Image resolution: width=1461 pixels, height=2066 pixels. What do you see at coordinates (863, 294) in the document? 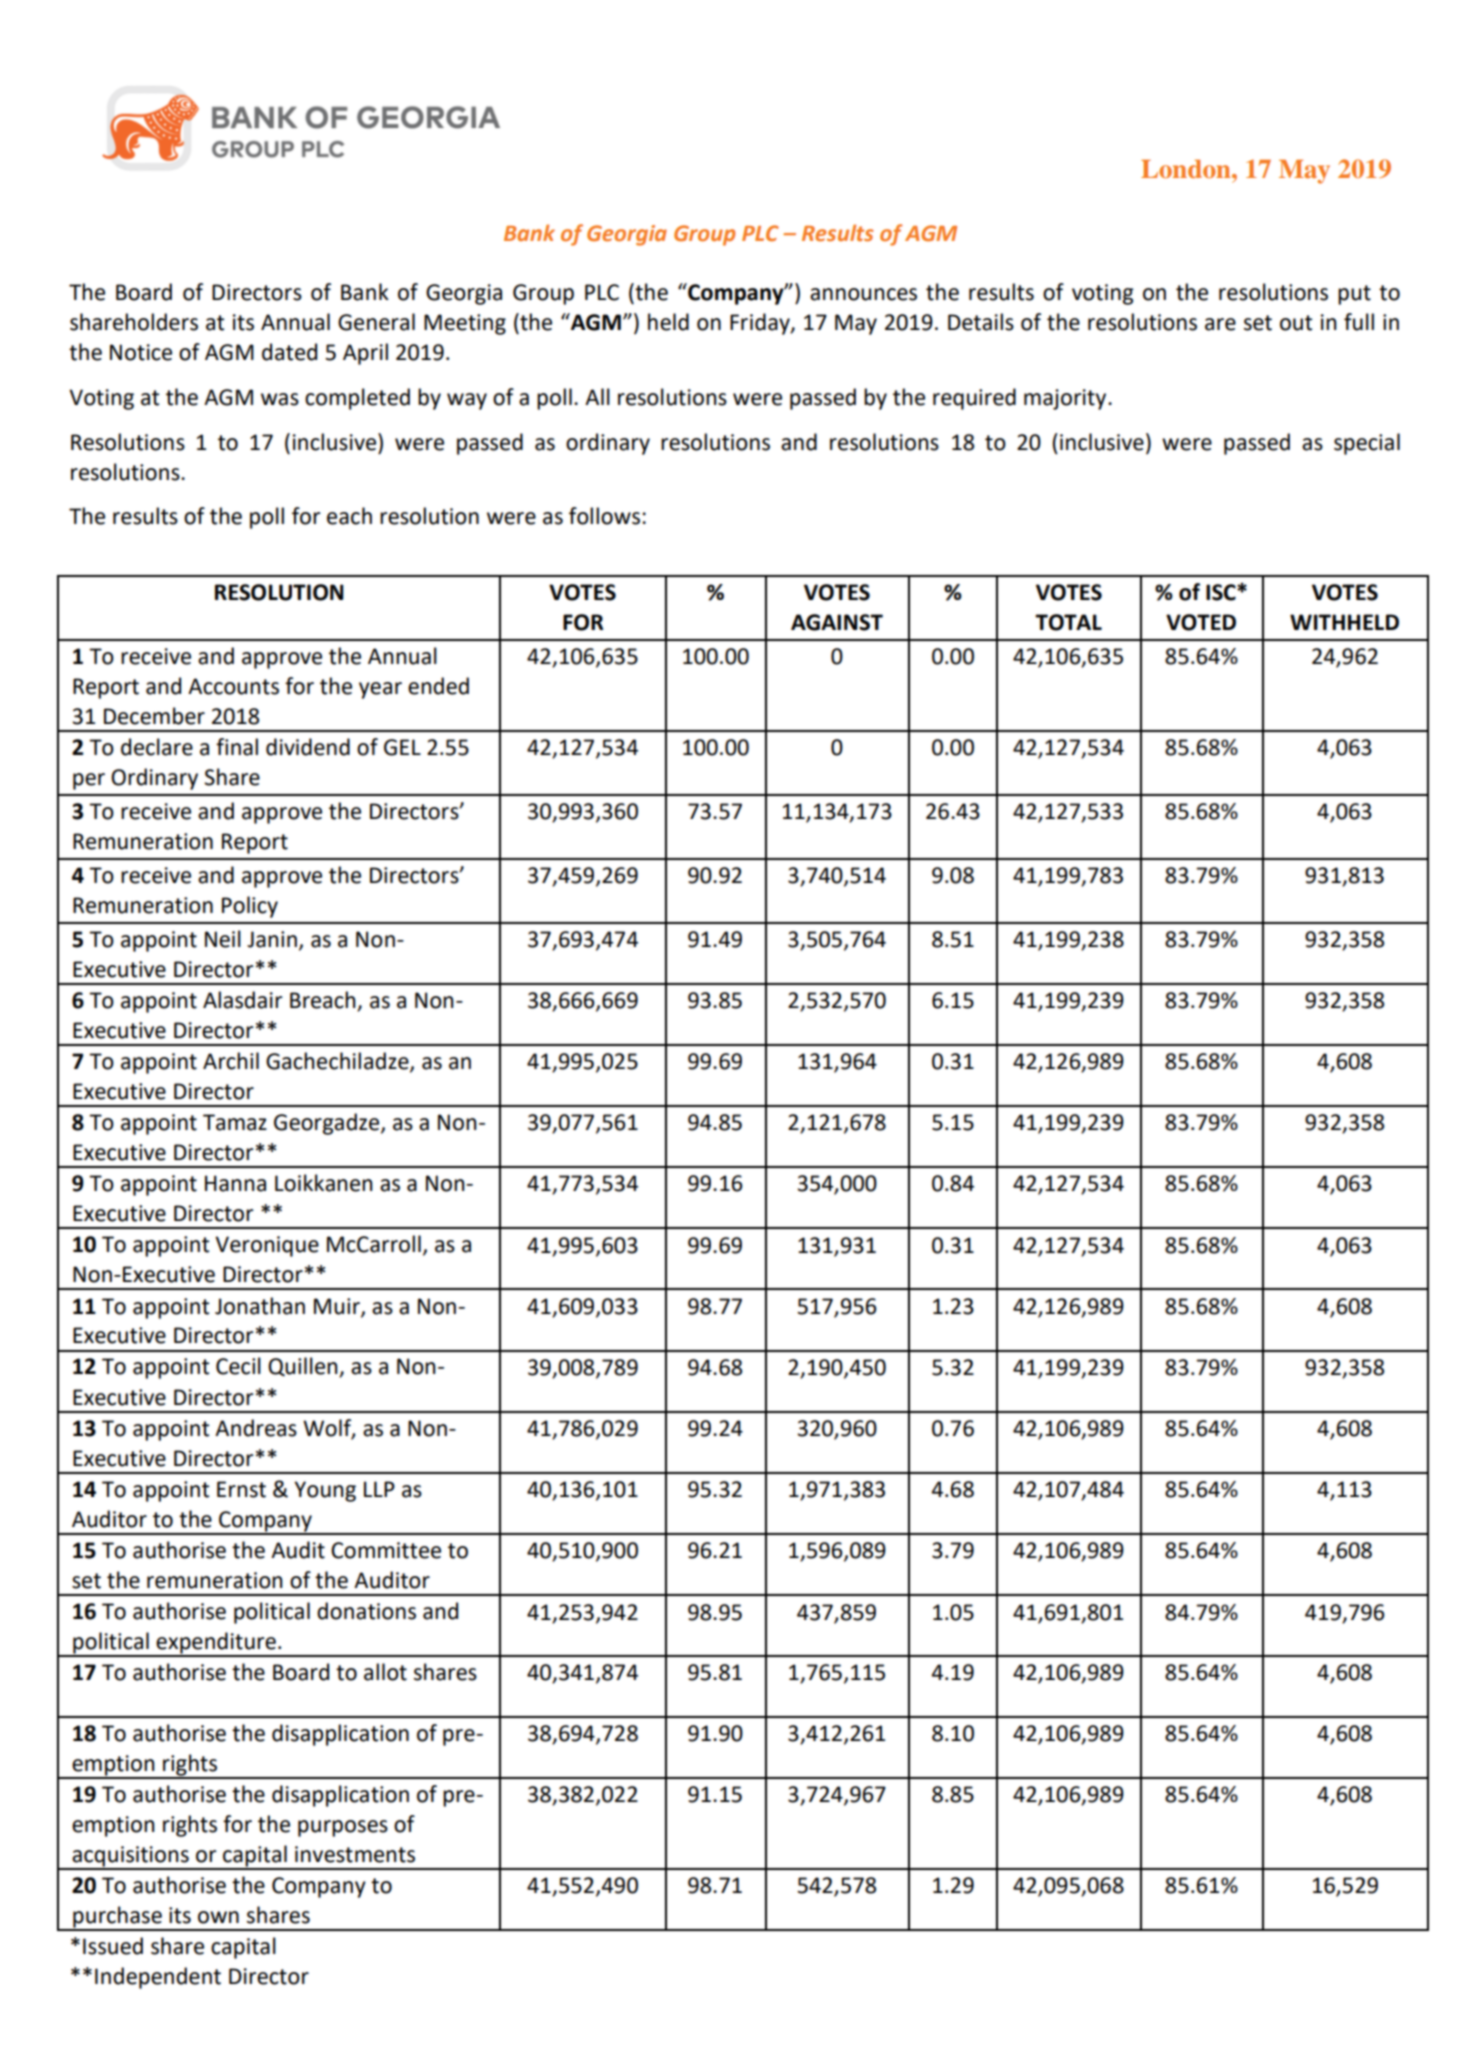
I see `announces` at bounding box center [863, 294].
